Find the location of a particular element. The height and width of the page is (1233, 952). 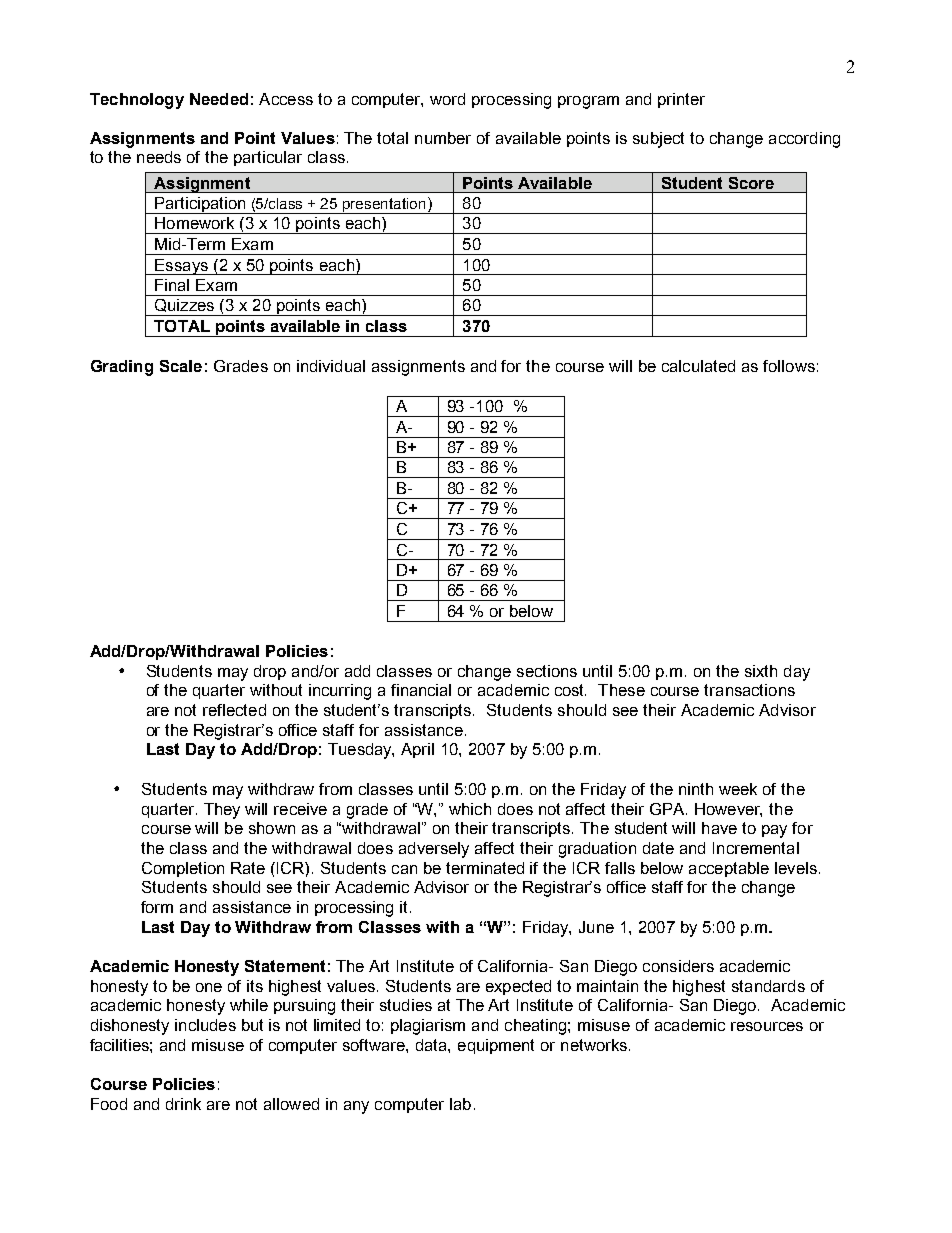

drink is located at coordinates (183, 1104).
